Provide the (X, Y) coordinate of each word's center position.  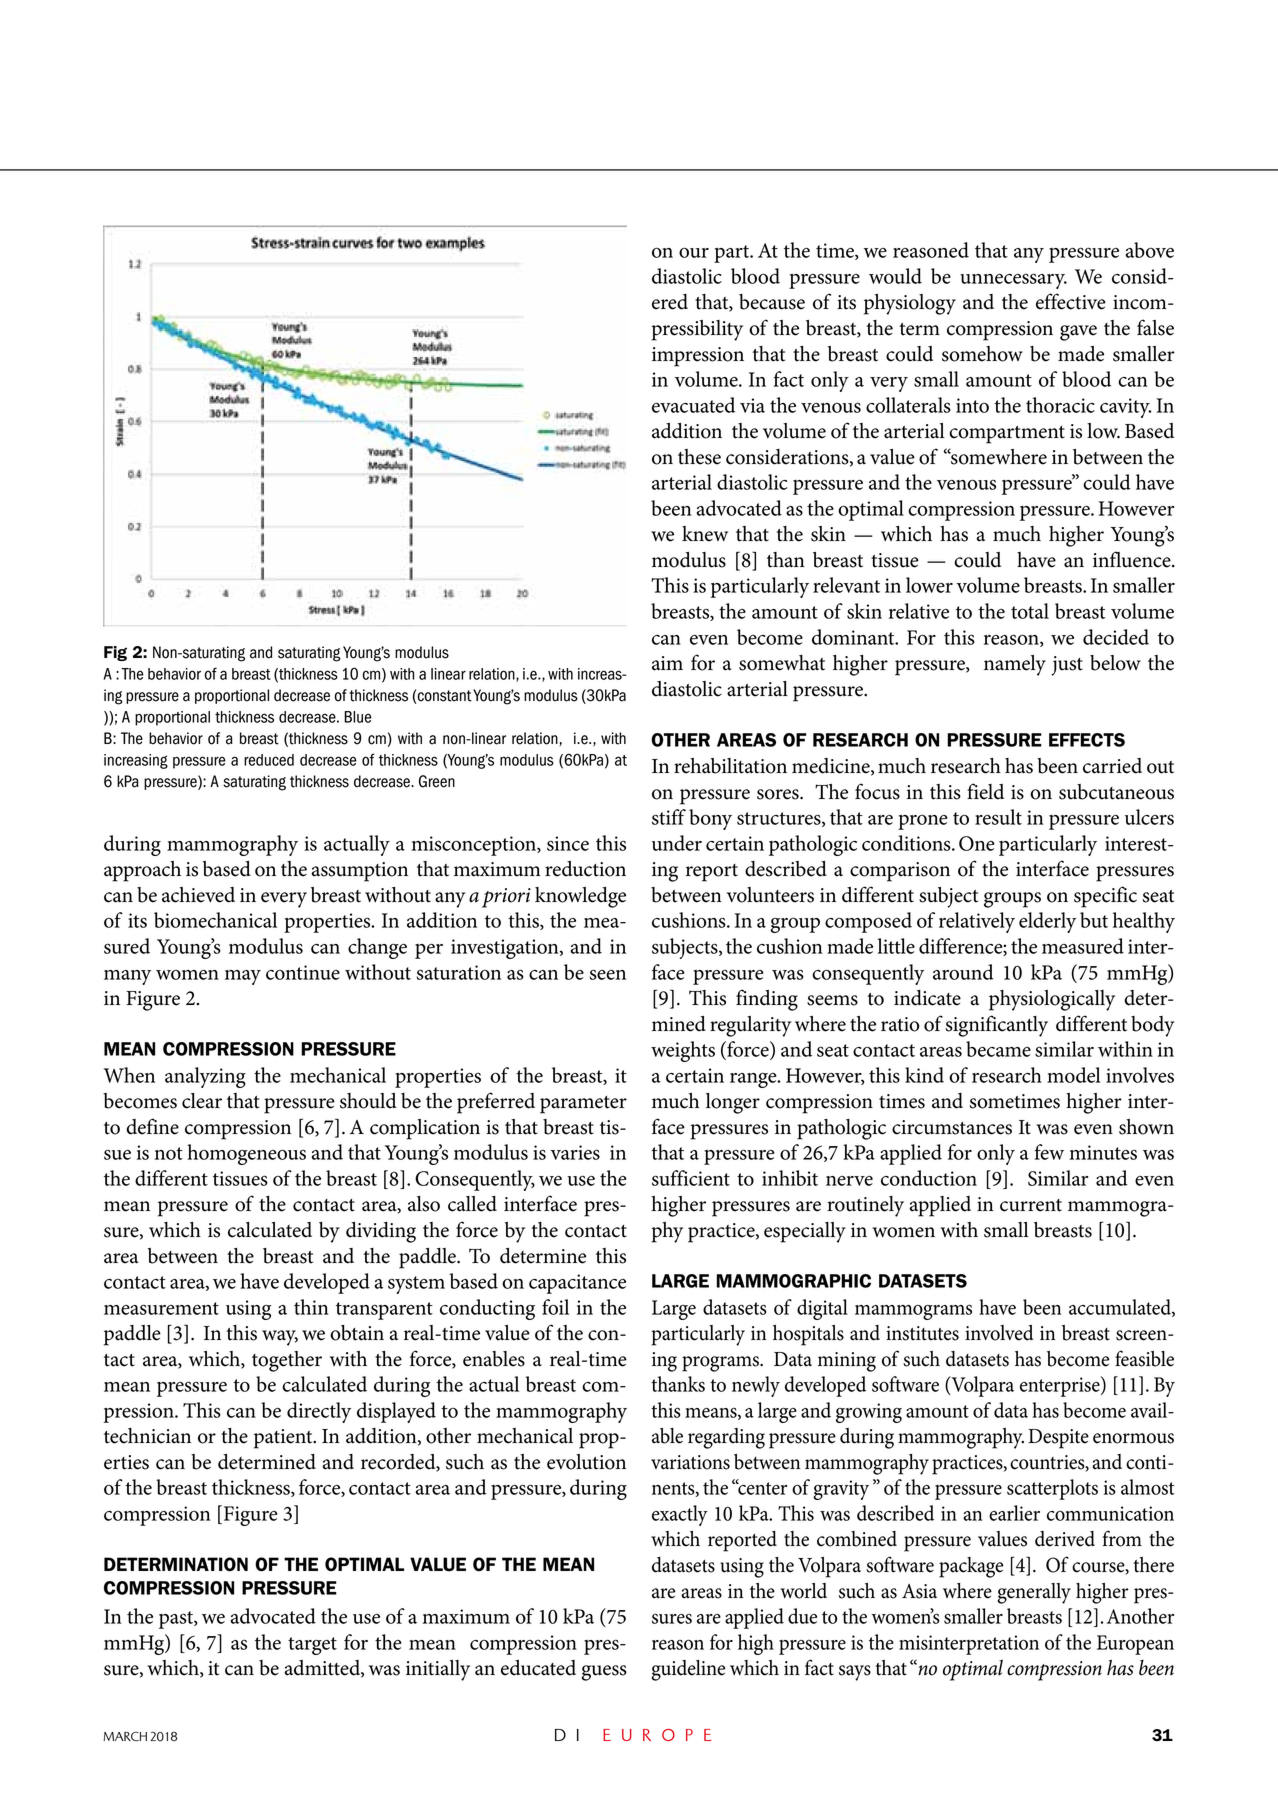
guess (604, 1673)
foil (555, 1307)
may (243, 977)
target (312, 1646)
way (280, 1338)
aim (667, 663)
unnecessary (1013, 281)
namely (1015, 665)
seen (608, 974)
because (772, 302)
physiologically (1052, 1000)
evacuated (693, 405)
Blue (358, 717)
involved (999, 1333)
